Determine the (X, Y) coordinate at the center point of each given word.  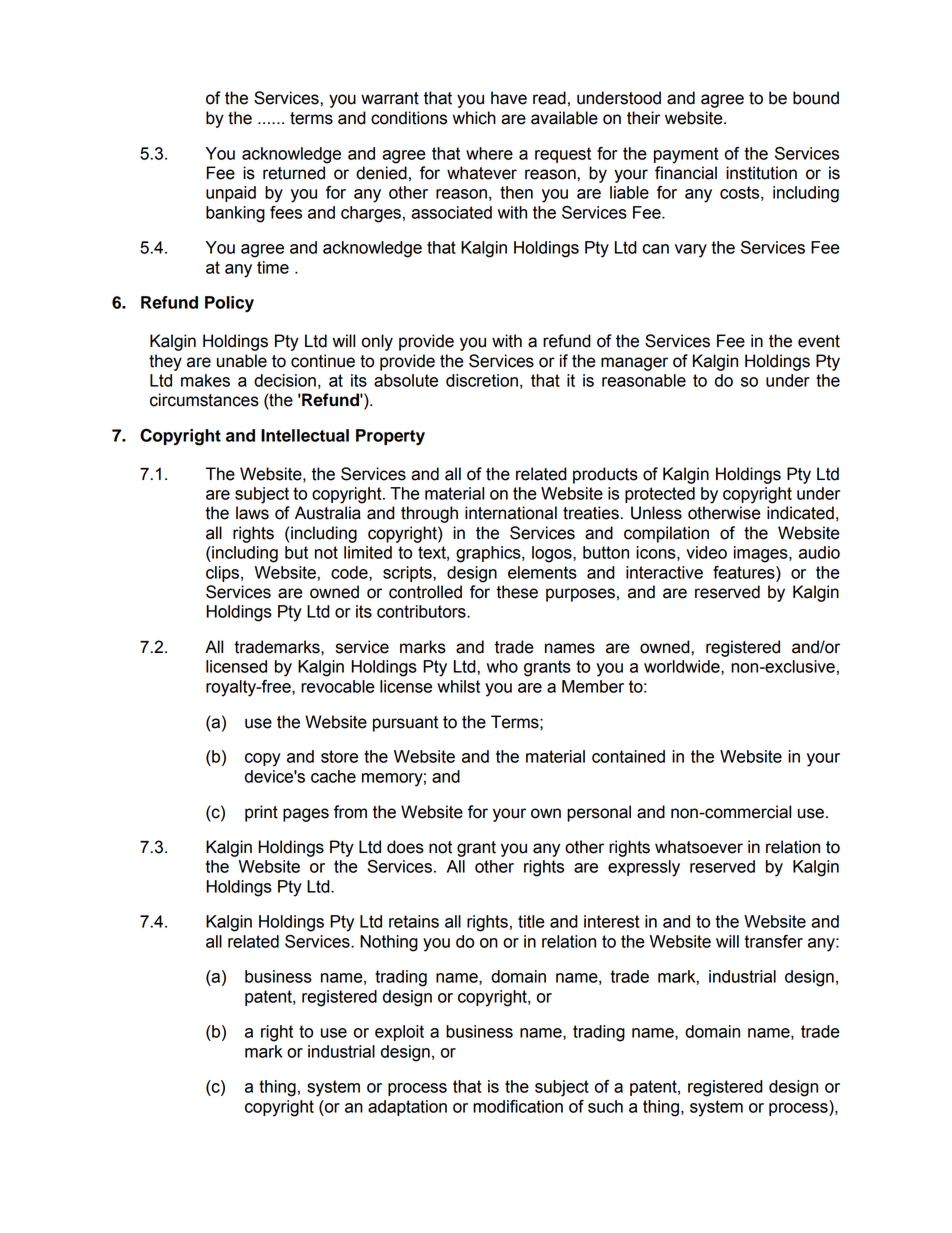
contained (628, 756)
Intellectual (305, 435)
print (261, 813)
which (474, 118)
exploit (399, 1033)
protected (660, 495)
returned (294, 173)
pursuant (405, 724)
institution (761, 173)
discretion (482, 380)
